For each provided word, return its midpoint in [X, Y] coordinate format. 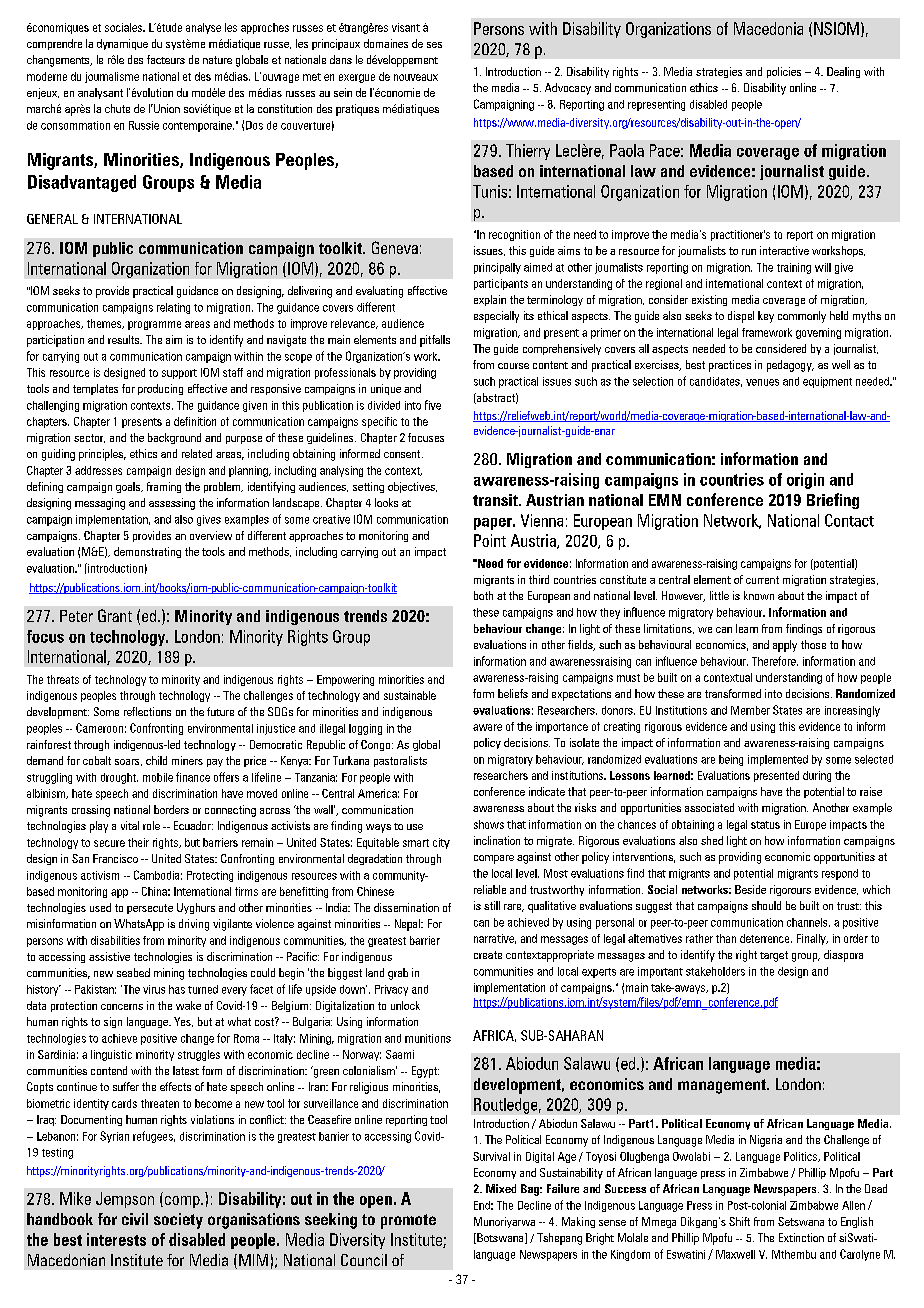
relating [173, 308]
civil [135, 1219]
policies [784, 72]
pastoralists [400, 761]
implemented [778, 760]
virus [154, 989]
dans [341, 59]
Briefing [833, 501]
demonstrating [147, 552]
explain [490, 300]
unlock [405, 1005]
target [774, 956]
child [156, 760]
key [766, 317]
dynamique [122, 44]
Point [490, 540]
